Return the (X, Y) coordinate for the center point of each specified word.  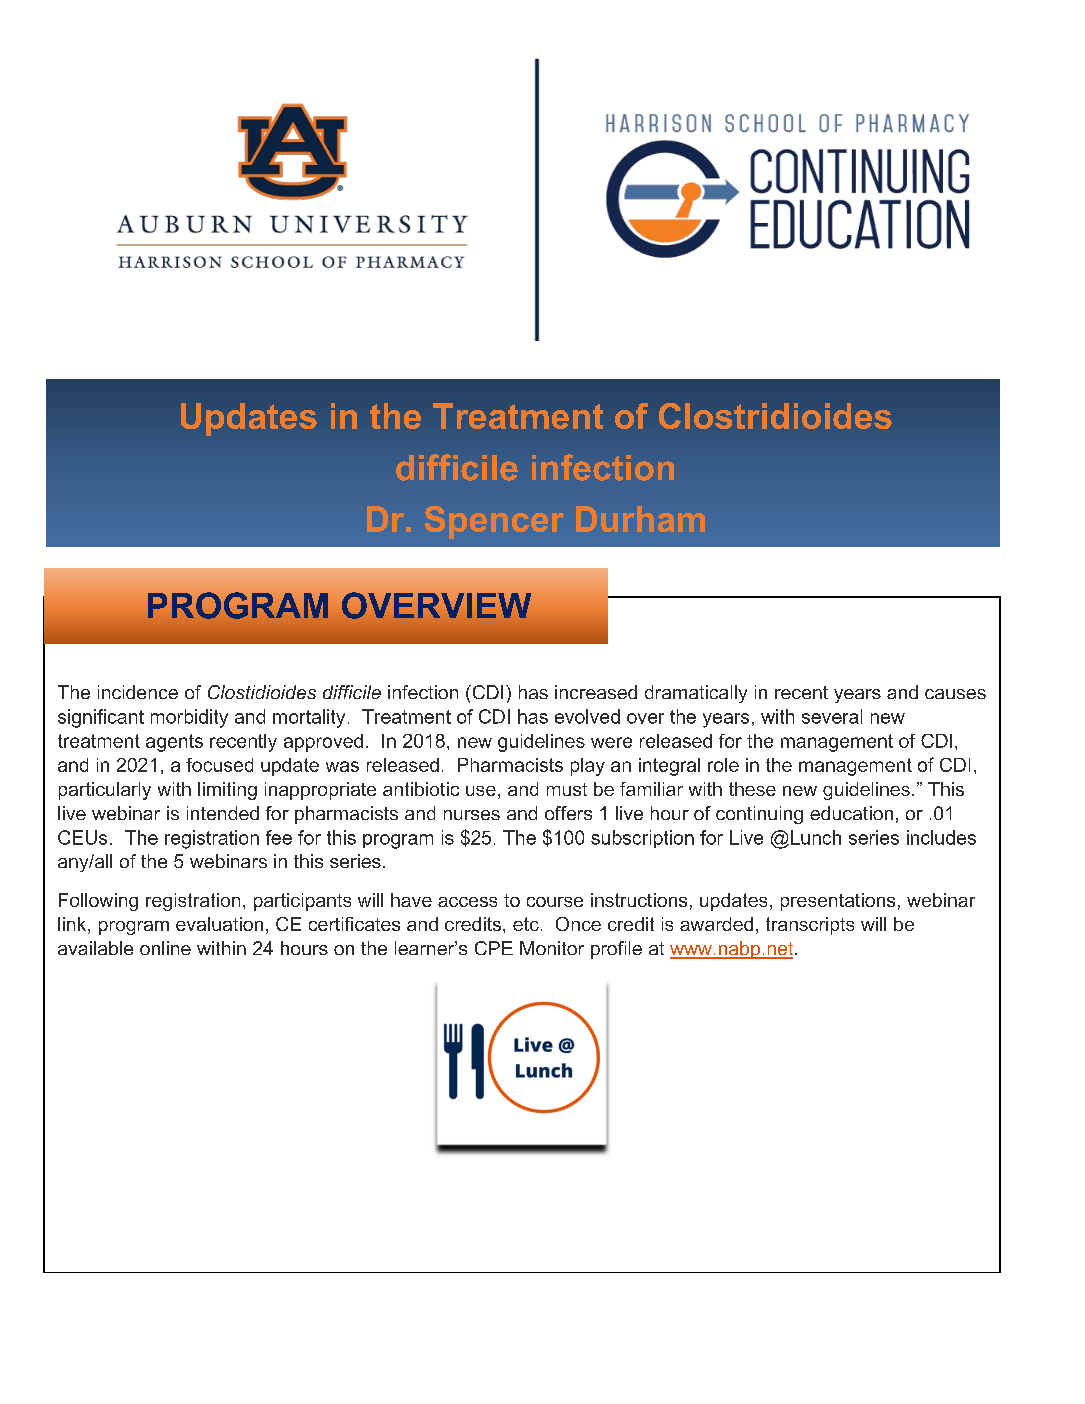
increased (596, 692)
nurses (472, 815)
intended (223, 813)
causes (955, 694)
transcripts (810, 926)
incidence (138, 692)
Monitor (552, 948)
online (165, 948)
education (851, 813)
